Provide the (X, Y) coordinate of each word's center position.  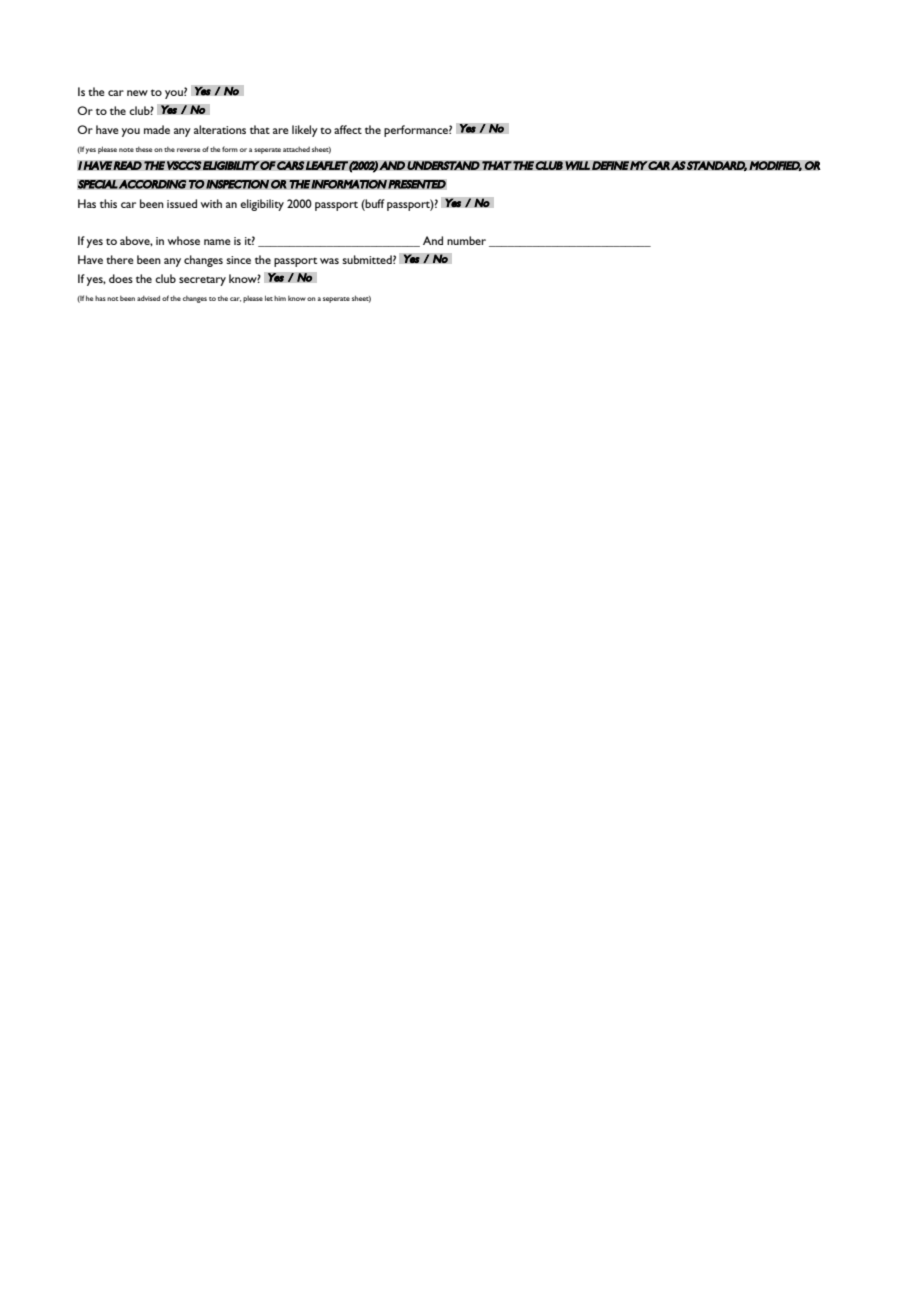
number (466, 240)
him (280, 298)
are (281, 131)
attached (296, 149)
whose (184, 240)
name (217, 242)
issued (182, 203)
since (239, 260)
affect (348, 129)
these (144, 149)
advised (148, 298)
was (329, 261)
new (137, 93)
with (211, 203)
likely (305, 131)
